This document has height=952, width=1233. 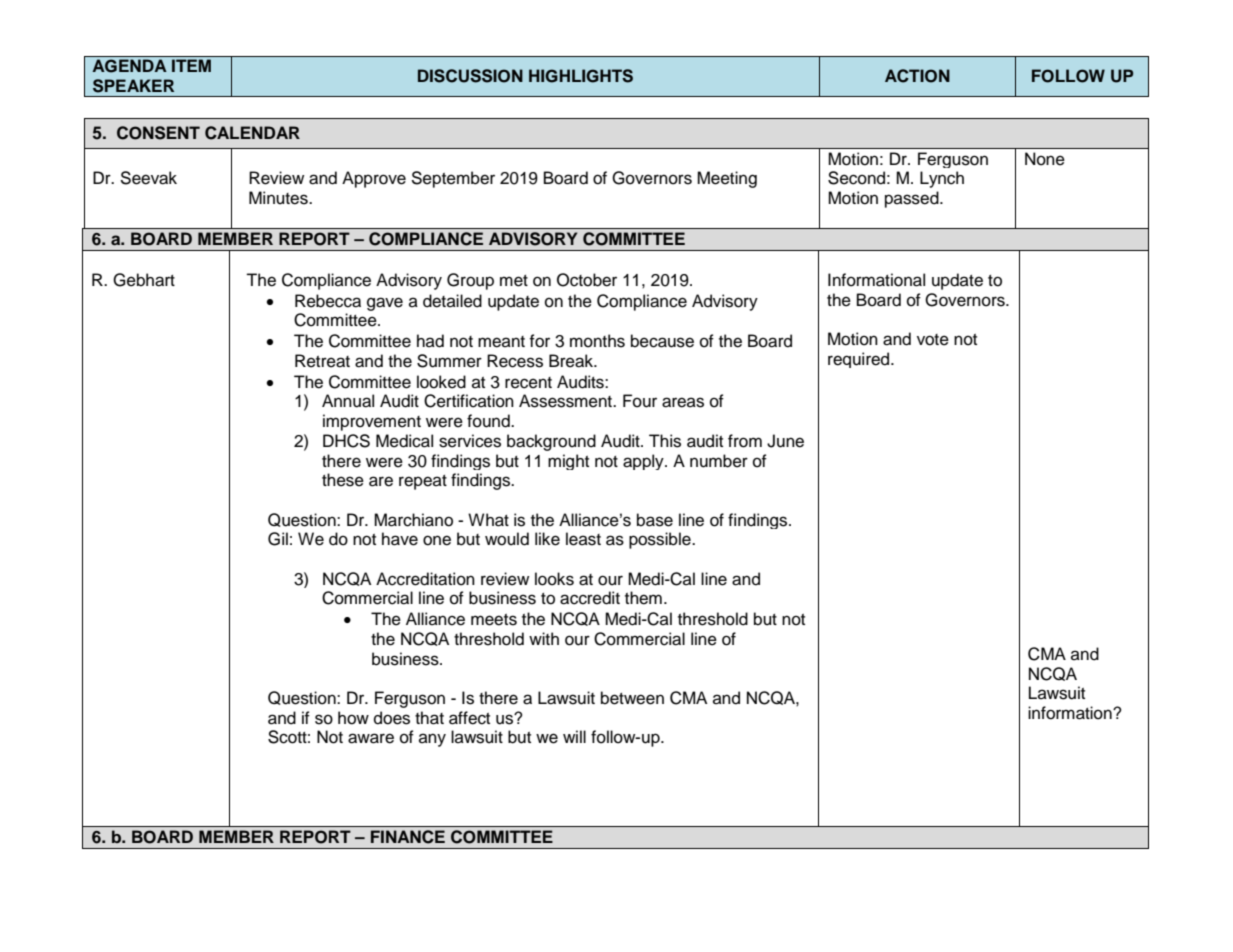 What do you see at coordinates (581, 76) in the document?
I see `HIGHLIGHTS` at bounding box center [581, 76].
